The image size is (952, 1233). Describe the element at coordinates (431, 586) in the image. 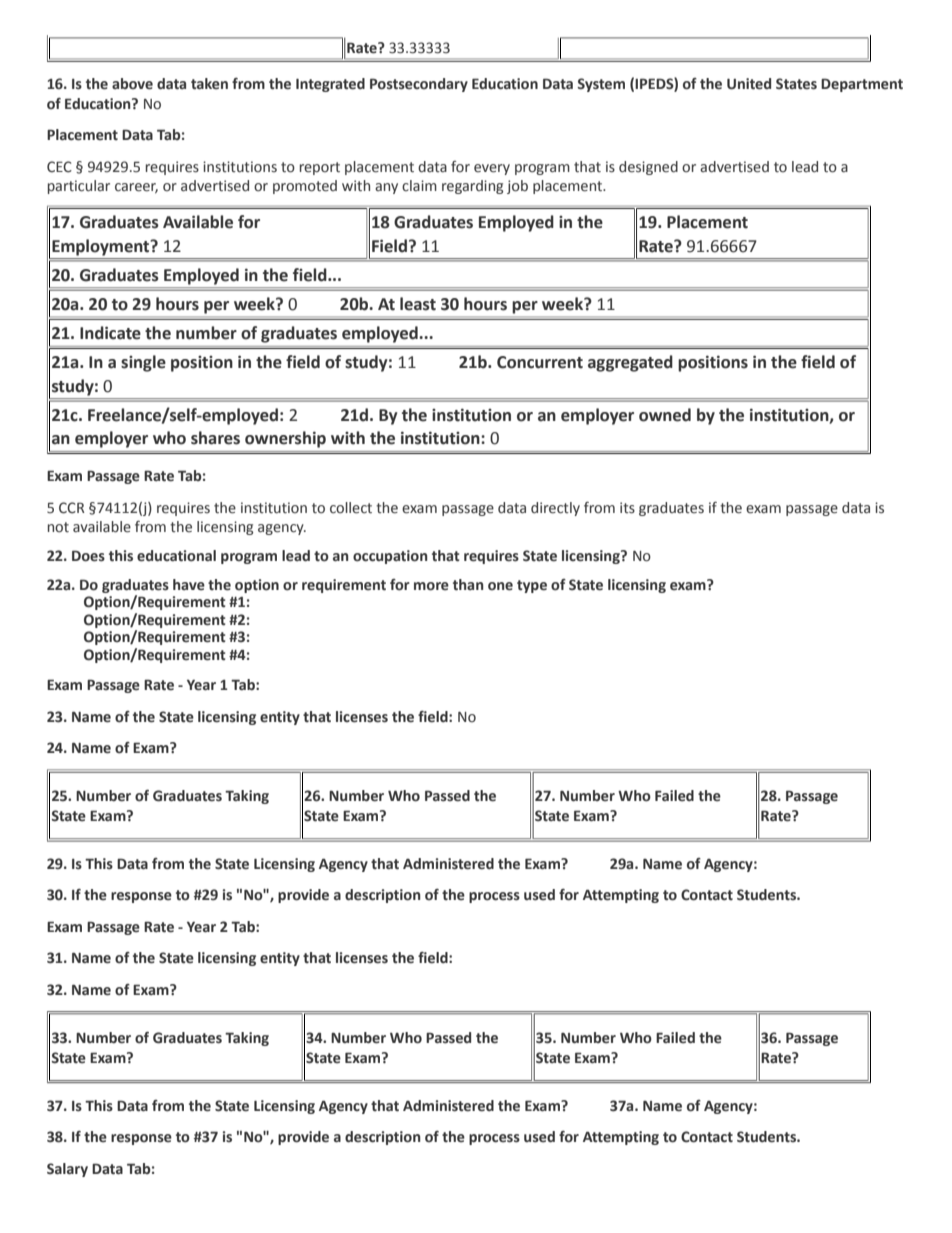

I see `more` at that location.
